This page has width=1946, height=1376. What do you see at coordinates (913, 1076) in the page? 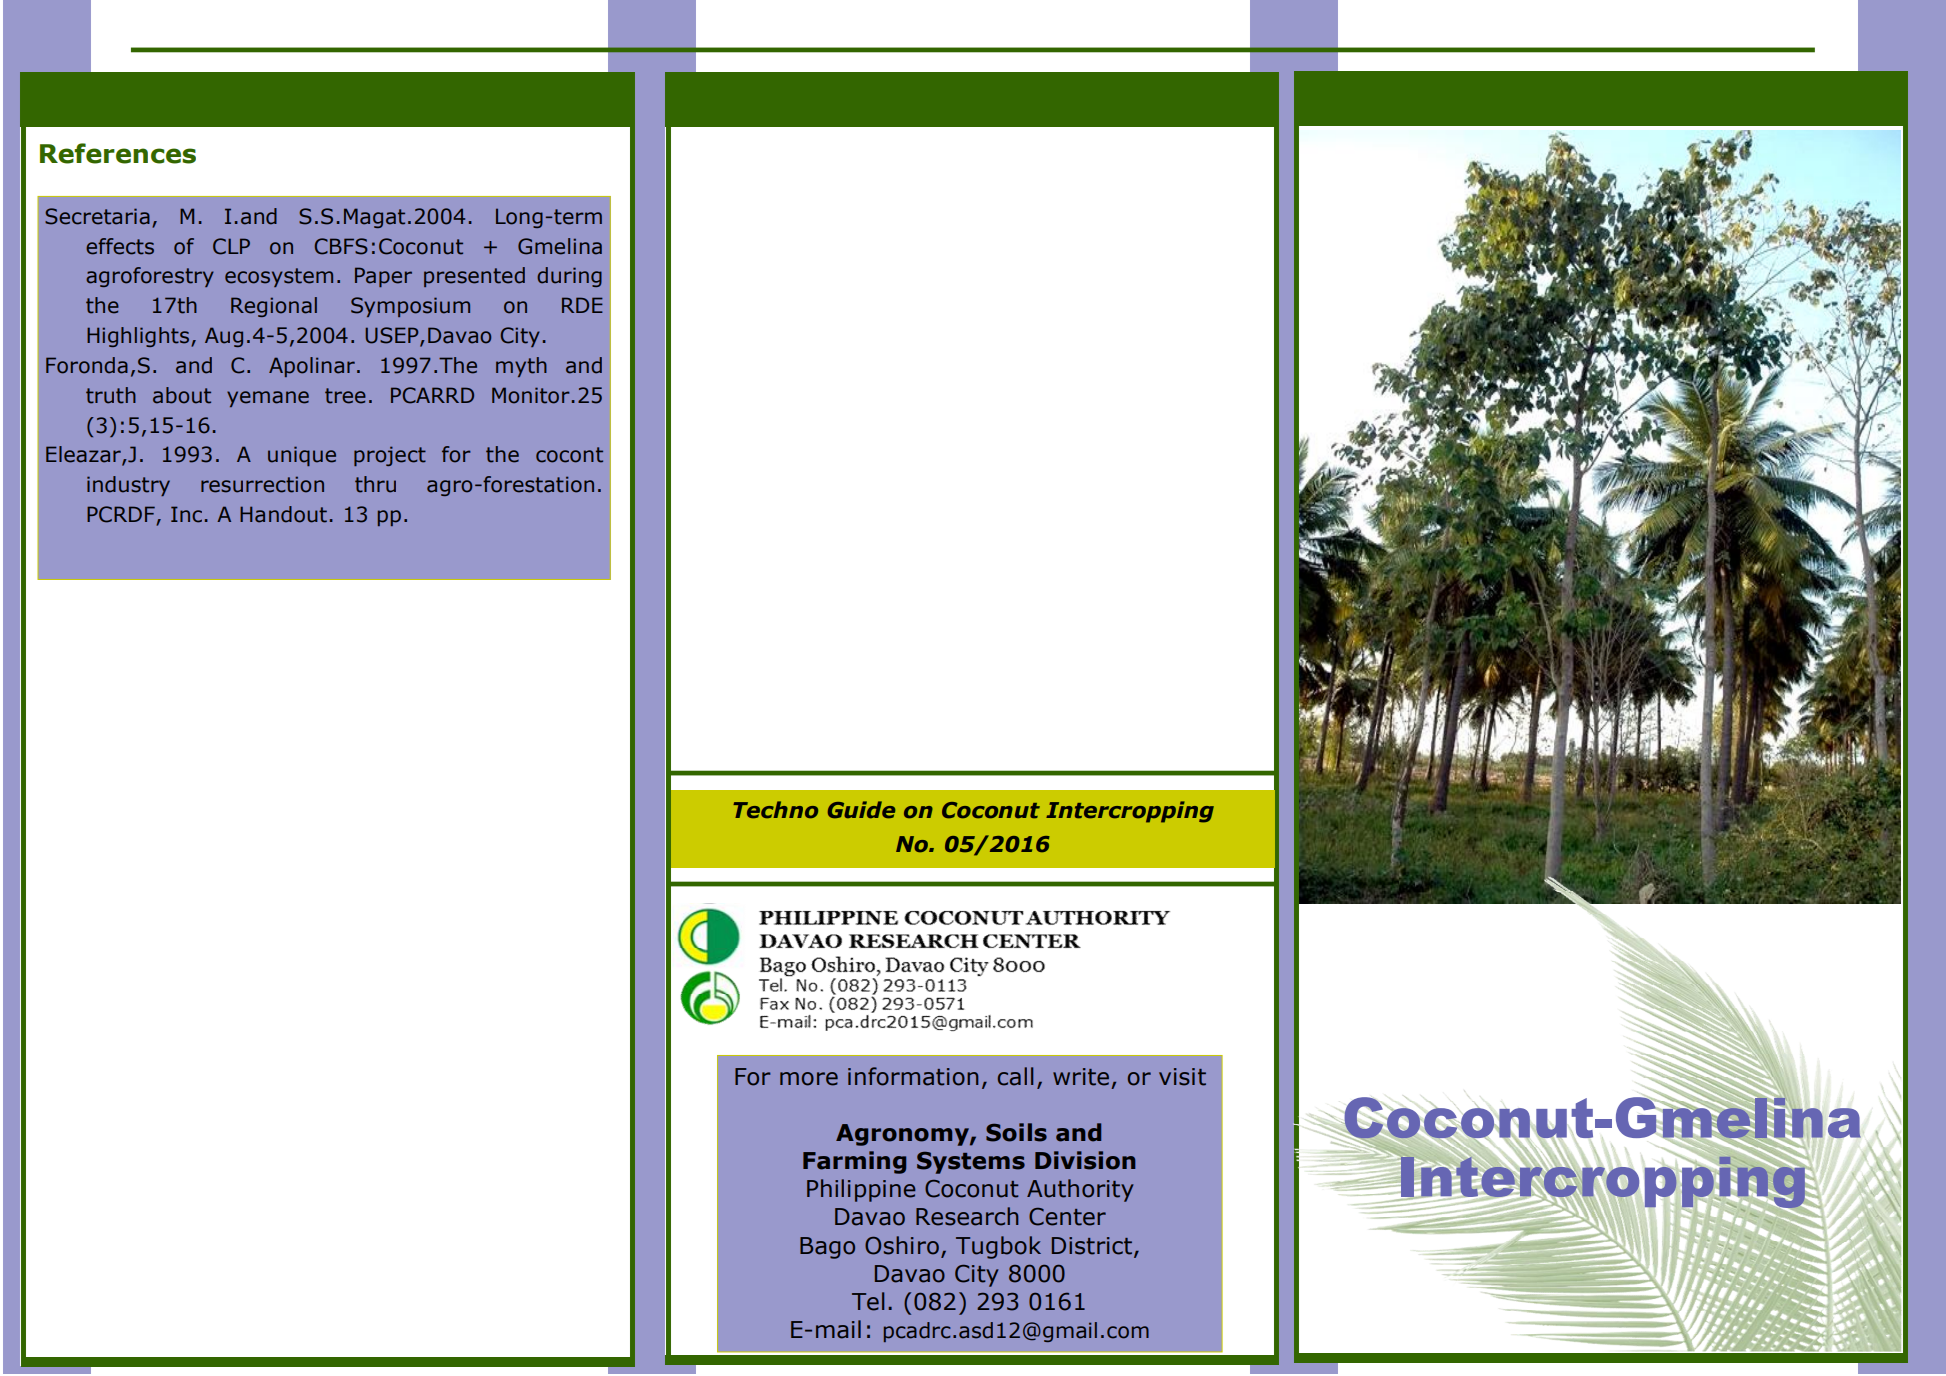
I see `information` at bounding box center [913, 1076].
